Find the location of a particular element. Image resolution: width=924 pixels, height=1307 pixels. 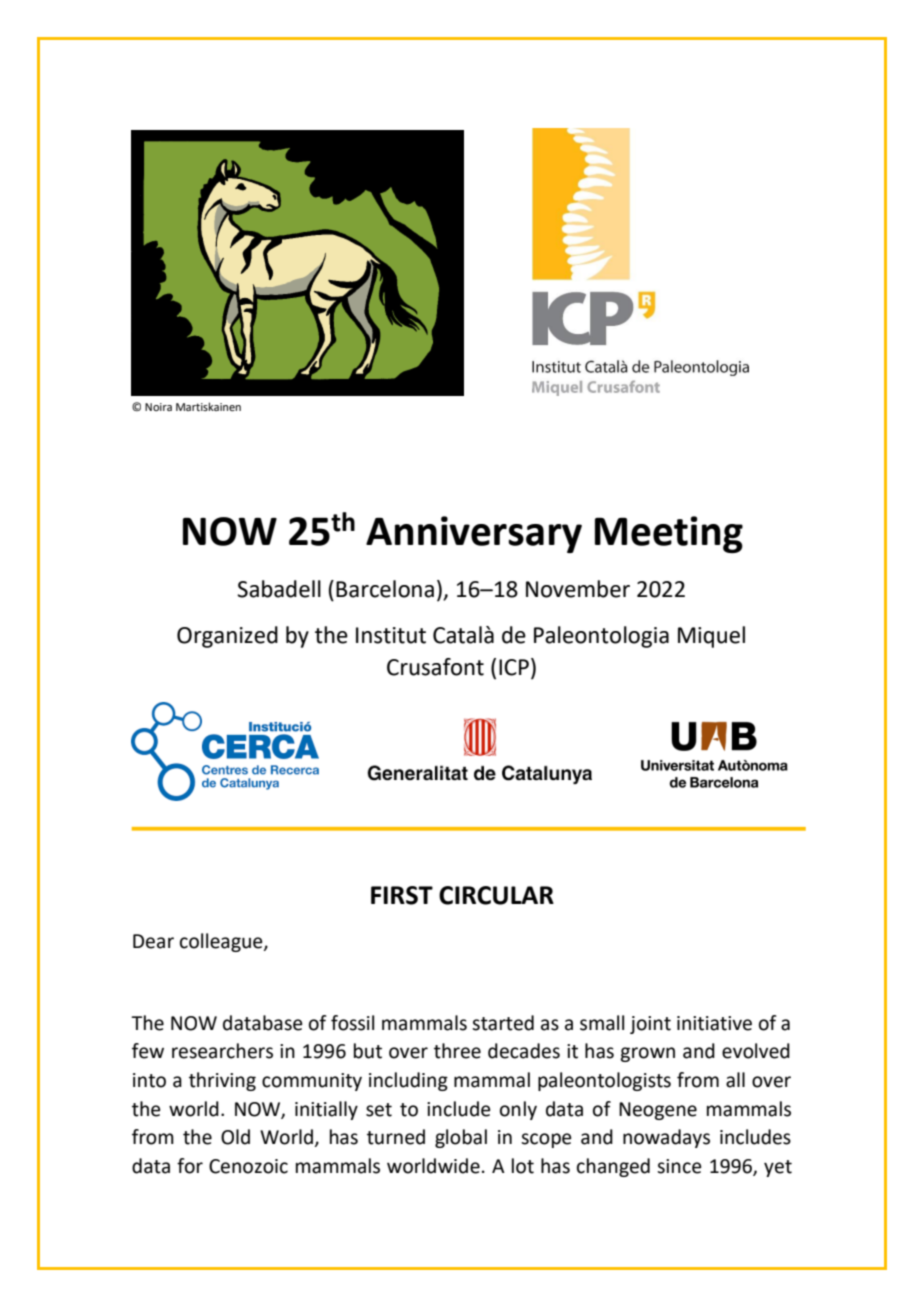

colleague is located at coordinates (222, 942).
